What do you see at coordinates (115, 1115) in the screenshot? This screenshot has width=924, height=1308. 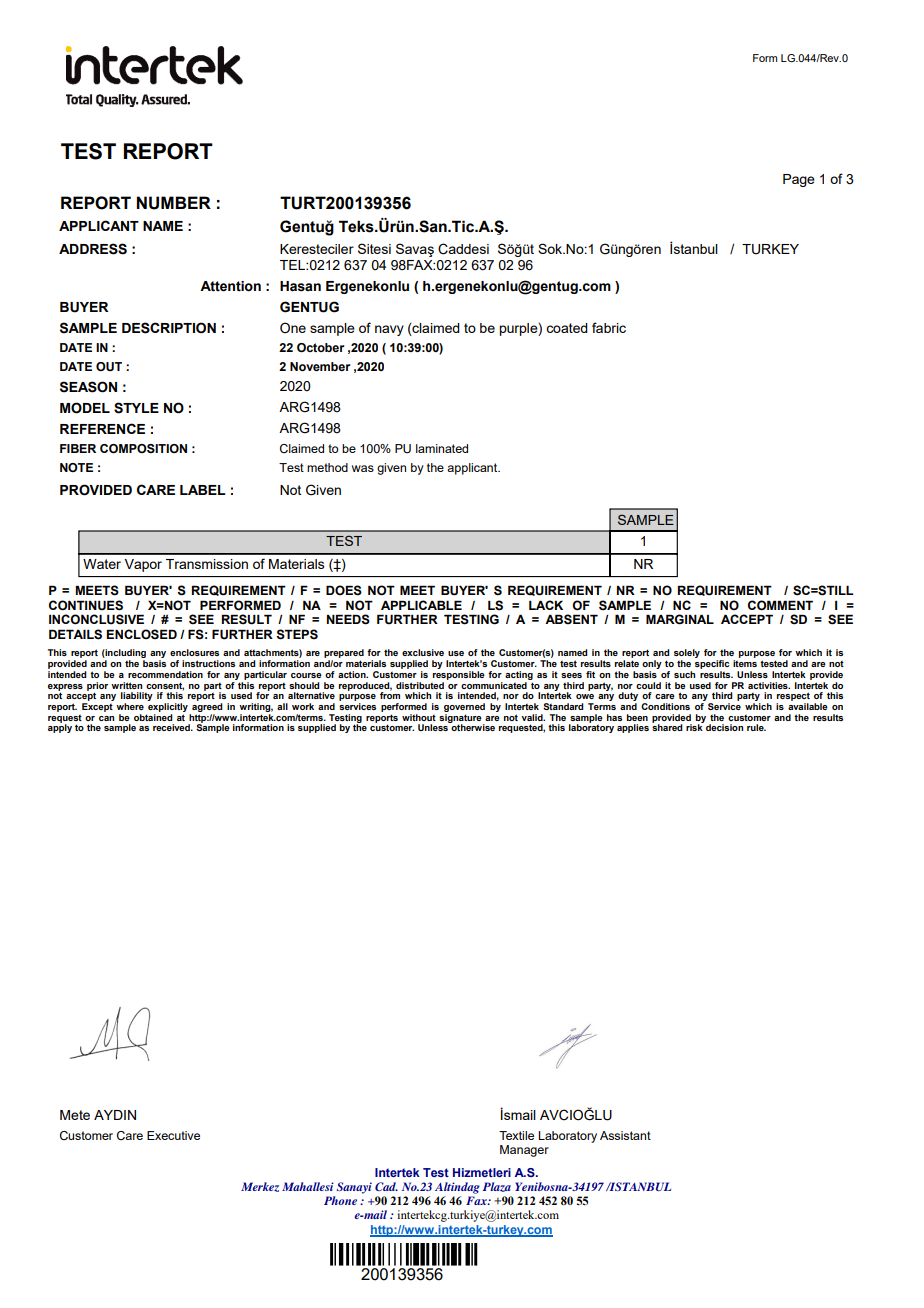 I see `AYDIN` at bounding box center [115, 1115].
